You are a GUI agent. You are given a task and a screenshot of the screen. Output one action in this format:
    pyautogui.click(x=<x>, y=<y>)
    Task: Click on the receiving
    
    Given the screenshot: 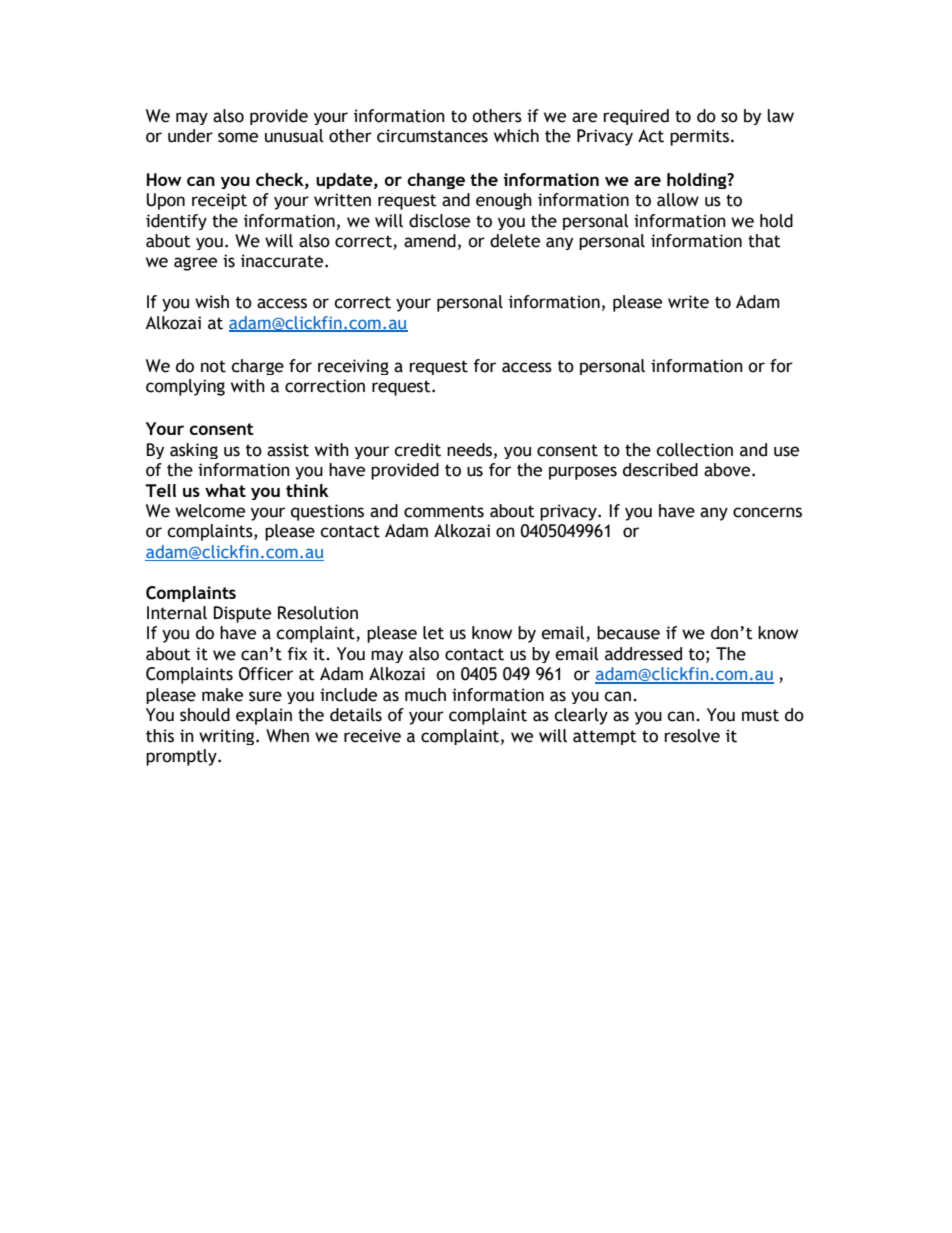 What is the action you would take?
    pyautogui.click(x=353, y=367)
